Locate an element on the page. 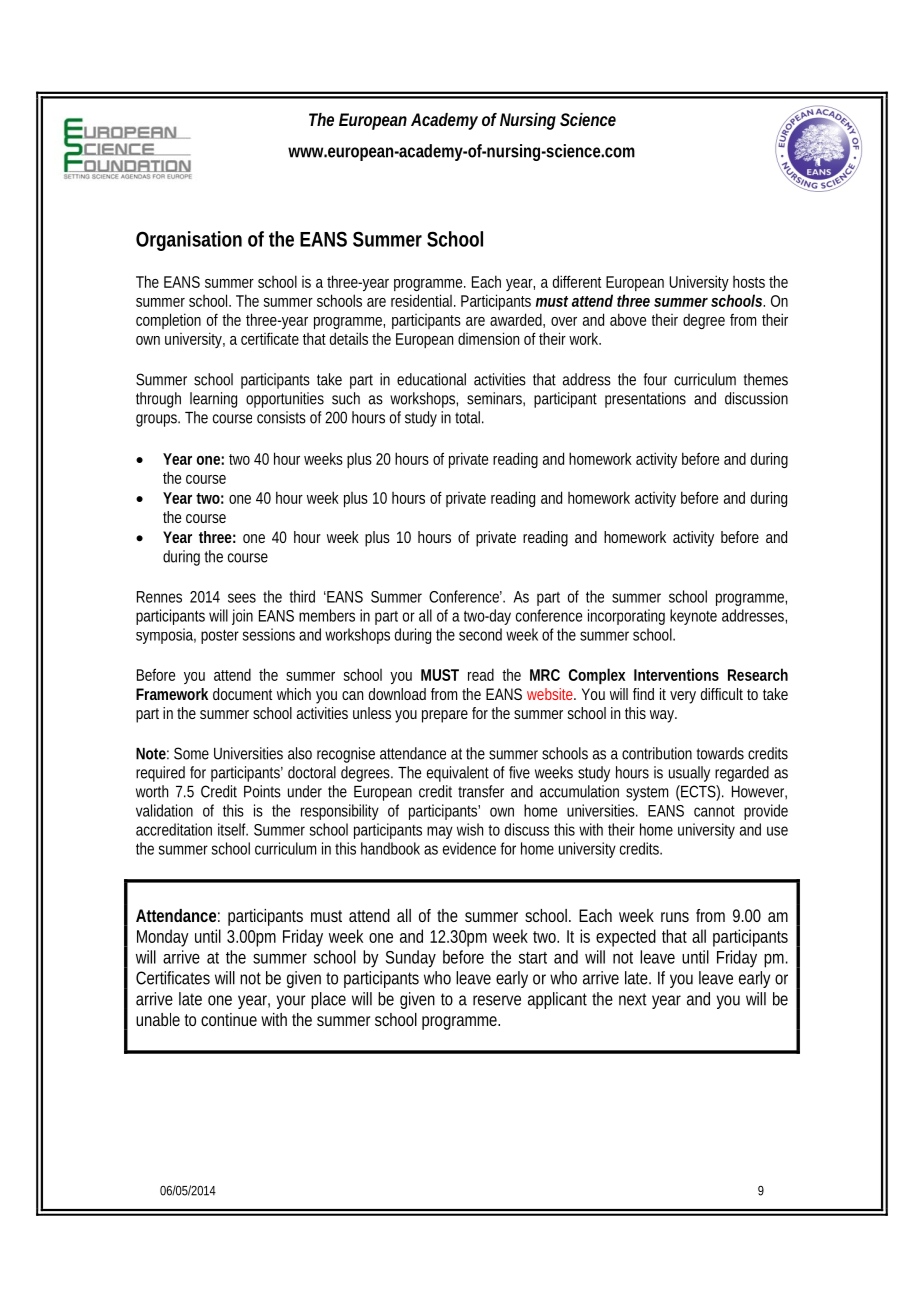 This image has height=1308, width=924. second is located at coordinates (480, 634).
